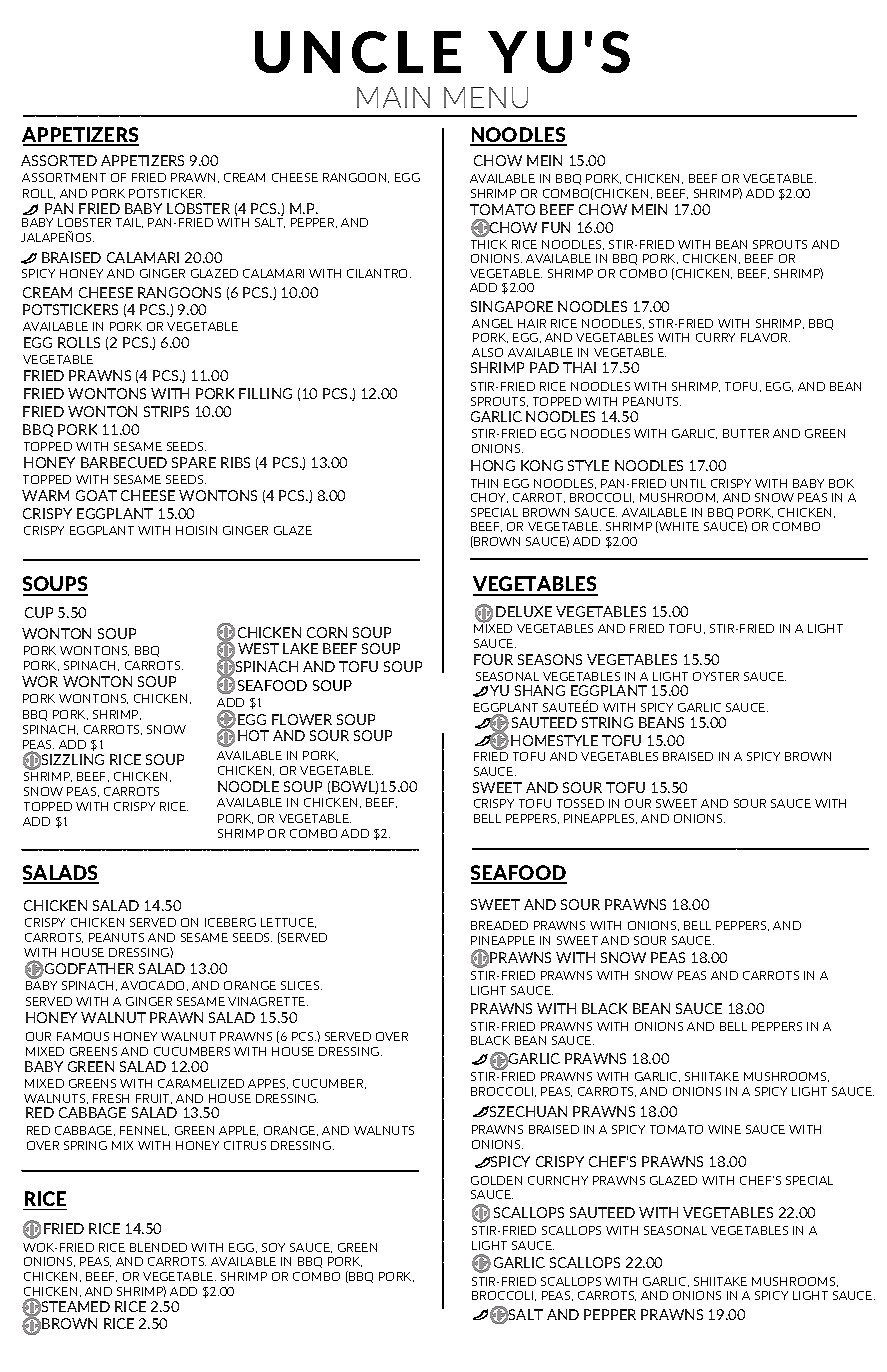 This screenshot has width=887, height=1372. I want to click on HOT, so click(253, 735).
